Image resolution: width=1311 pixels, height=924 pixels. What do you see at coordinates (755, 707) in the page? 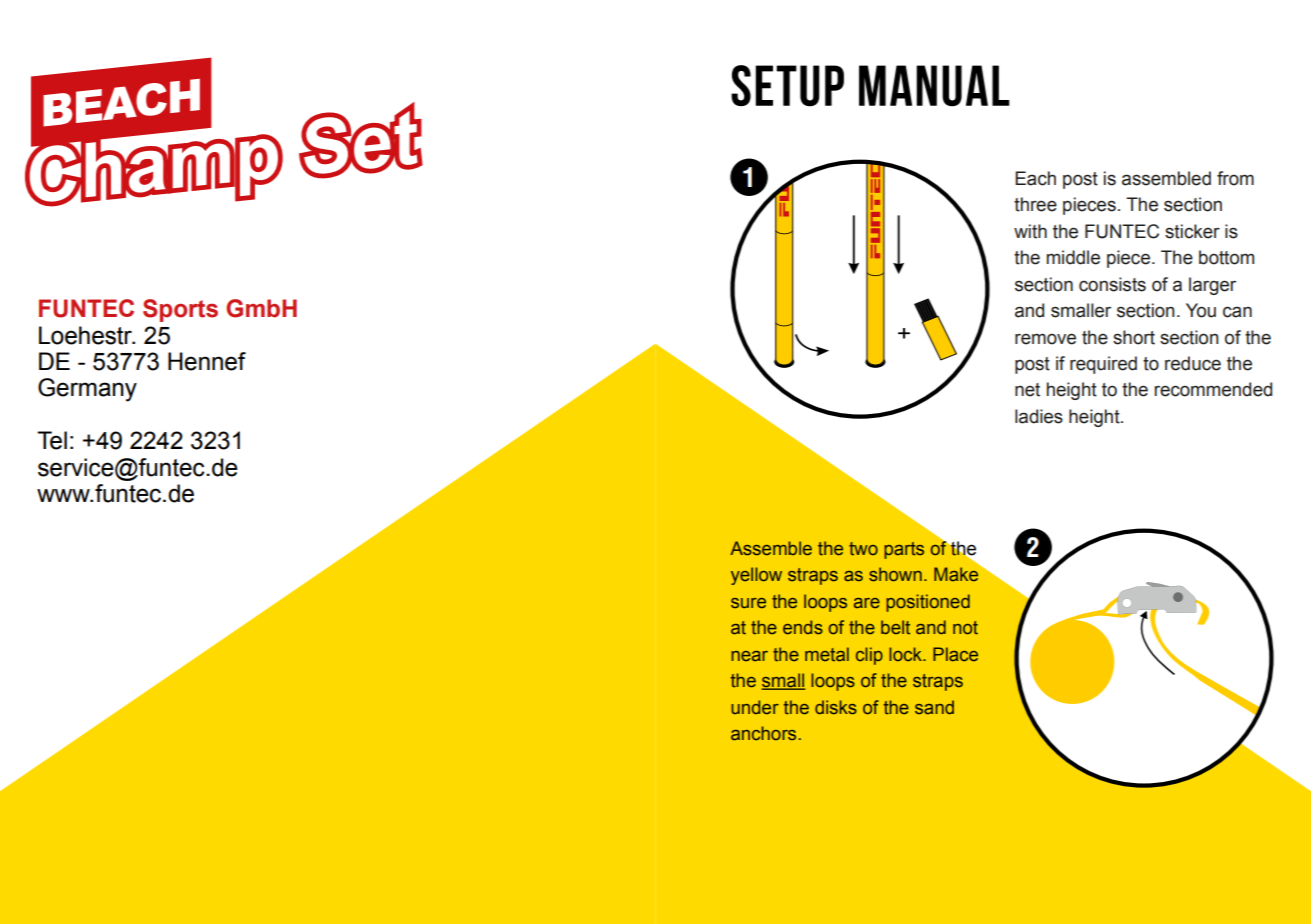
I see `under` at bounding box center [755, 707].
